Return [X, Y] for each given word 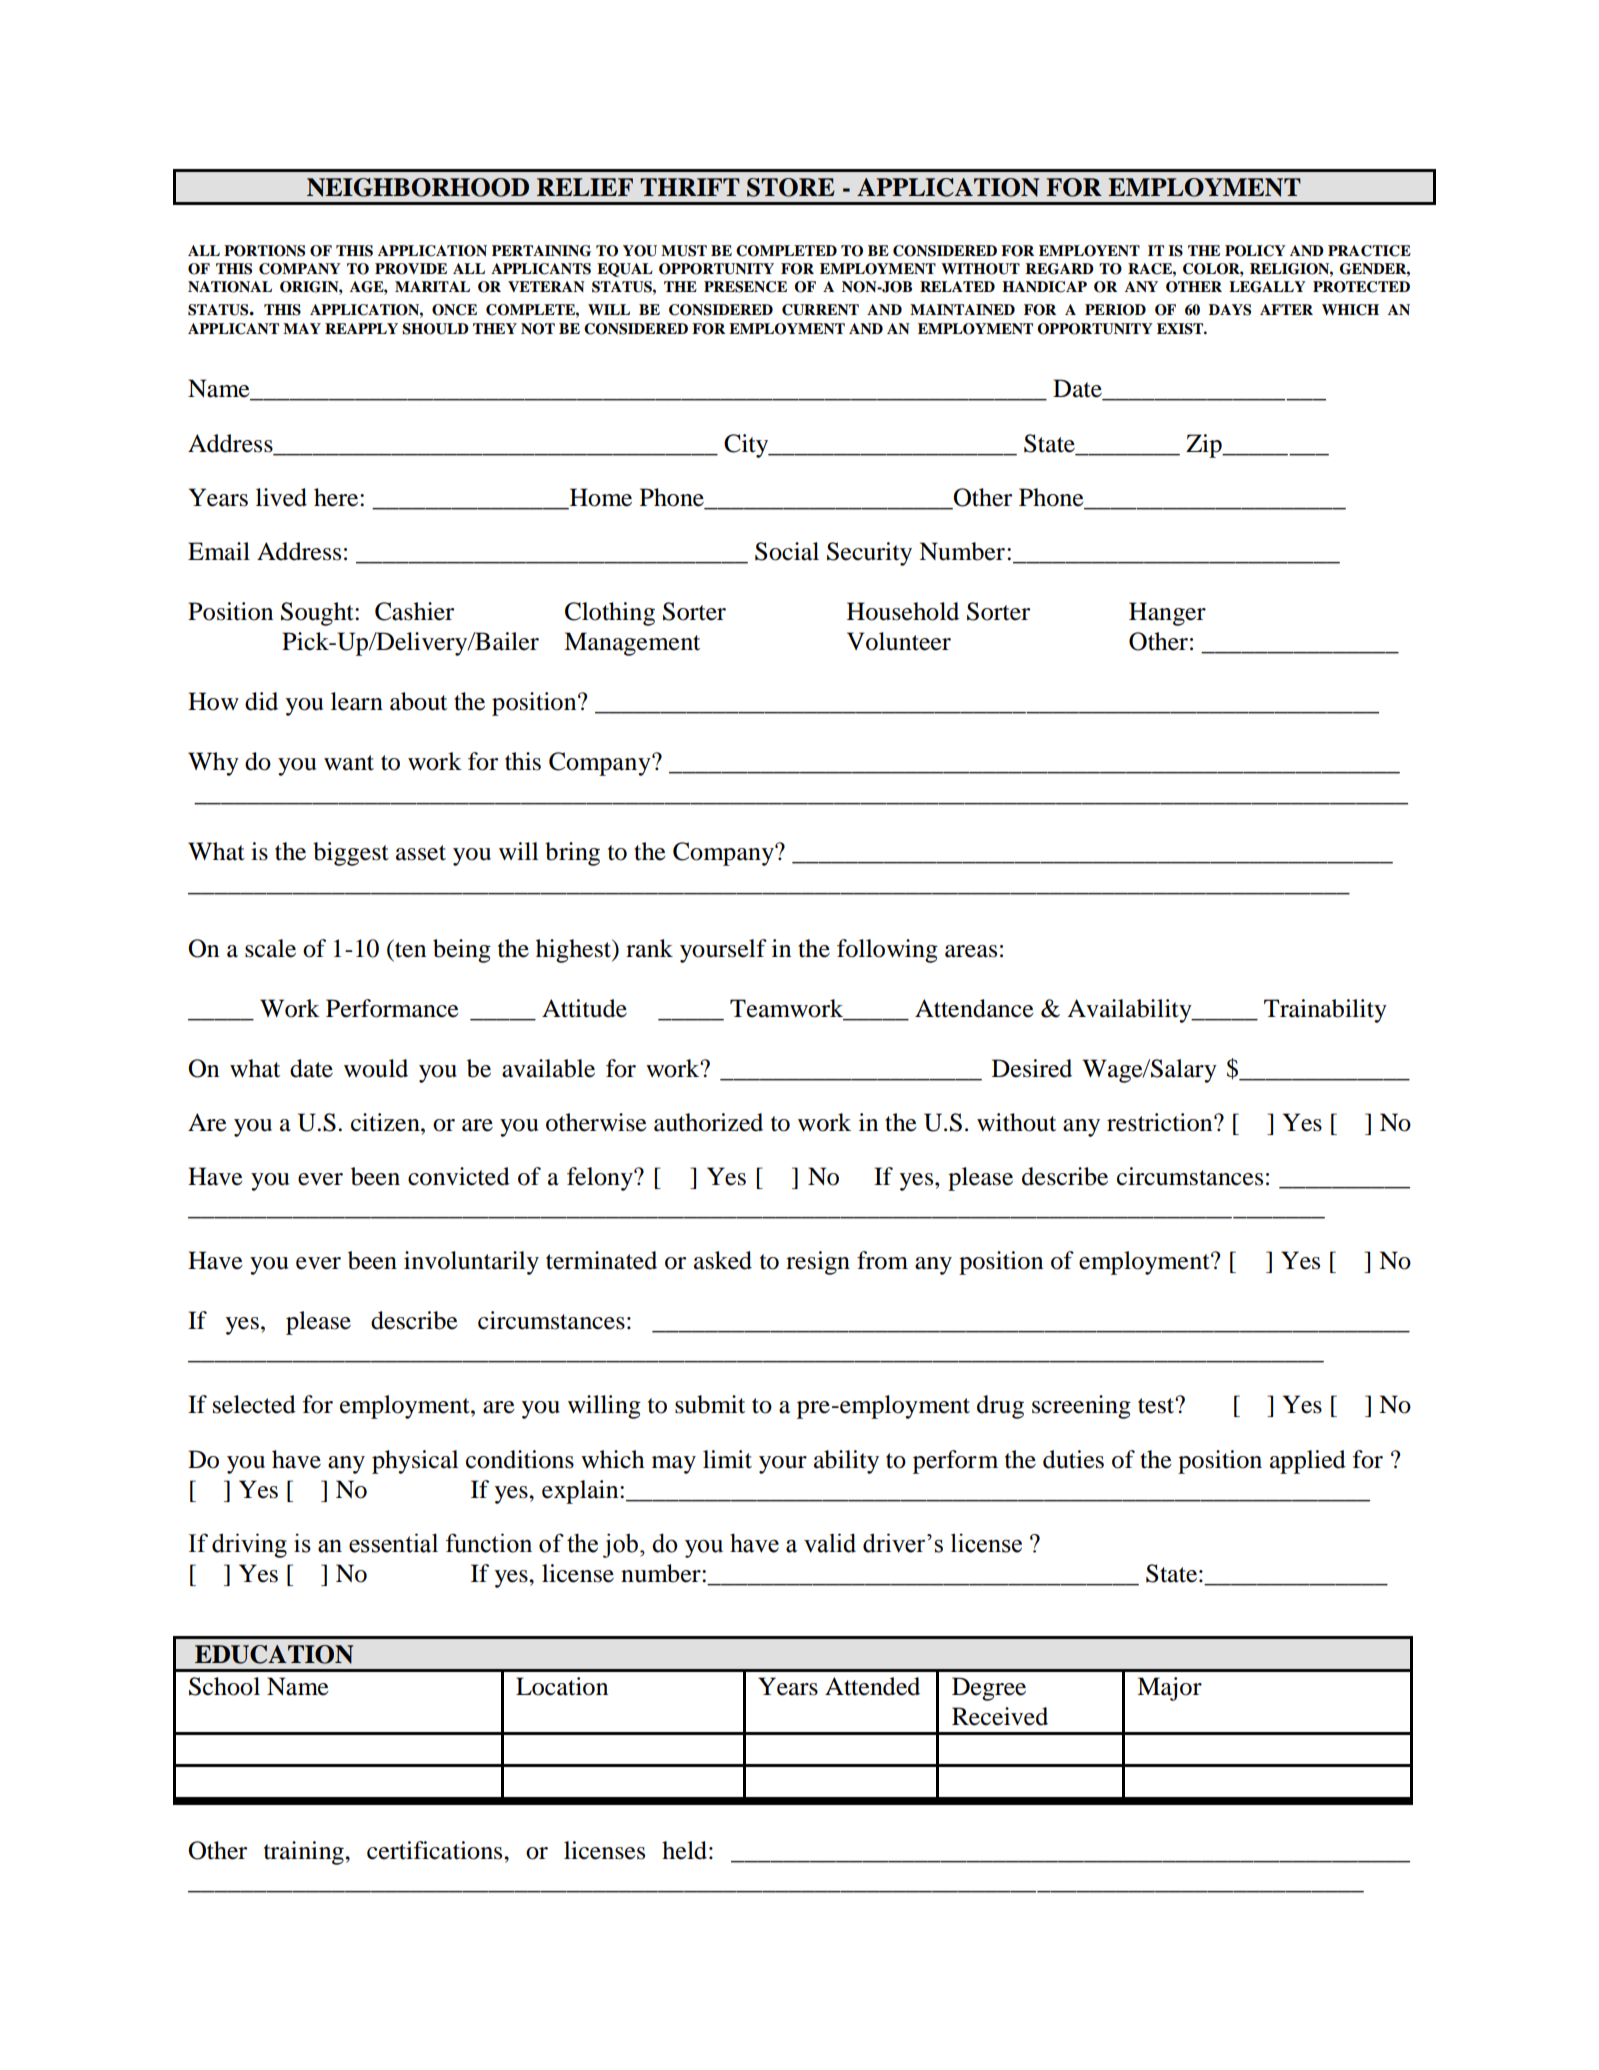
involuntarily [471, 1263]
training [305, 1853]
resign [818, 1263]
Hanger [1167, 614]
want [349, 763]
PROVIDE [411, 269]
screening [1081, 1407]
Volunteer [899, 641]
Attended [872, 1686]
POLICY [1255, 251]
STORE [791, 187]
